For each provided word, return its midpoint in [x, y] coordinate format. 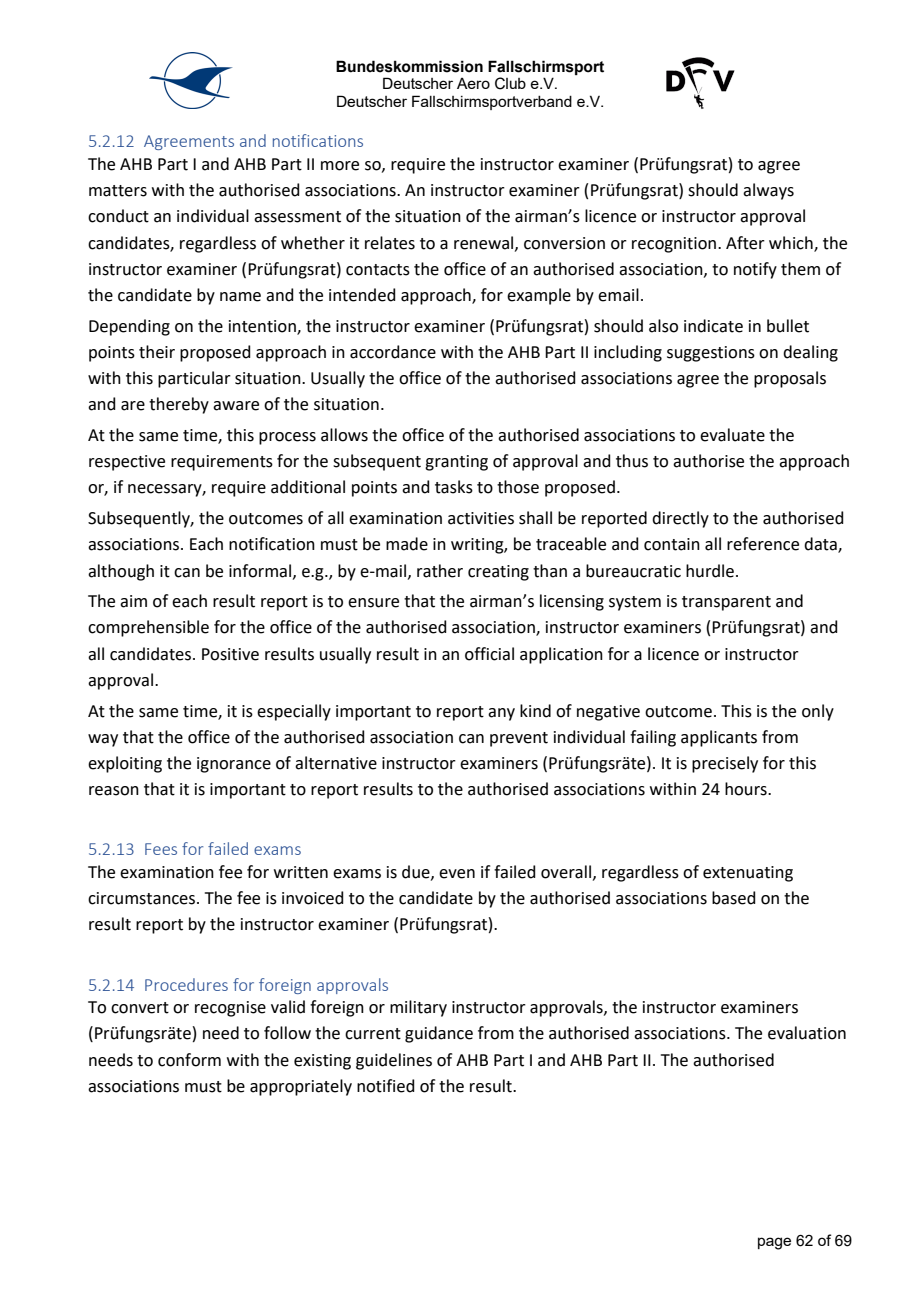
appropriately [301, 1087]
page [774, 1243]
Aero [473, 83]
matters [118, 191]
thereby [179, 405]
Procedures [186, 984]
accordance [393, 352]
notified [386, 1086]
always [768, 191]
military [418, 1008]
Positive [230, 654]
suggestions [711, 354]
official [489, 654]
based [734, 898]
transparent [726, 603]
